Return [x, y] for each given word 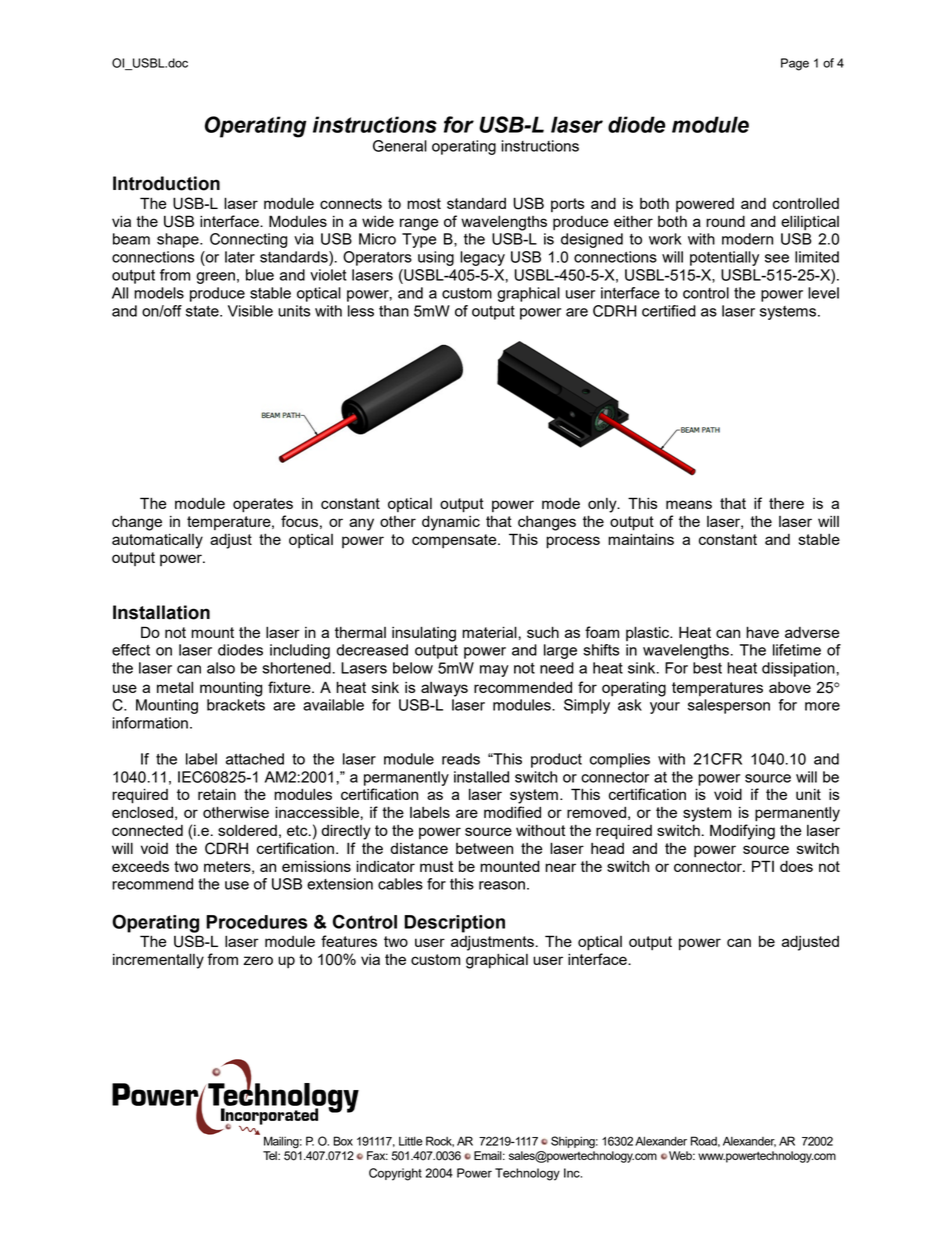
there [786, 503]
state [203, 311]
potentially [724, 258]
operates [263, 505]
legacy [482, 258]
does [796, 866]
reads [461, 759]
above [790, 687]
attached [255, 759]
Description [454, 924]
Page [795, 64]
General [400, 146]
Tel [271, 1155]
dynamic [451, 523]
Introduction [166, 183]
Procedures [257, 922]
